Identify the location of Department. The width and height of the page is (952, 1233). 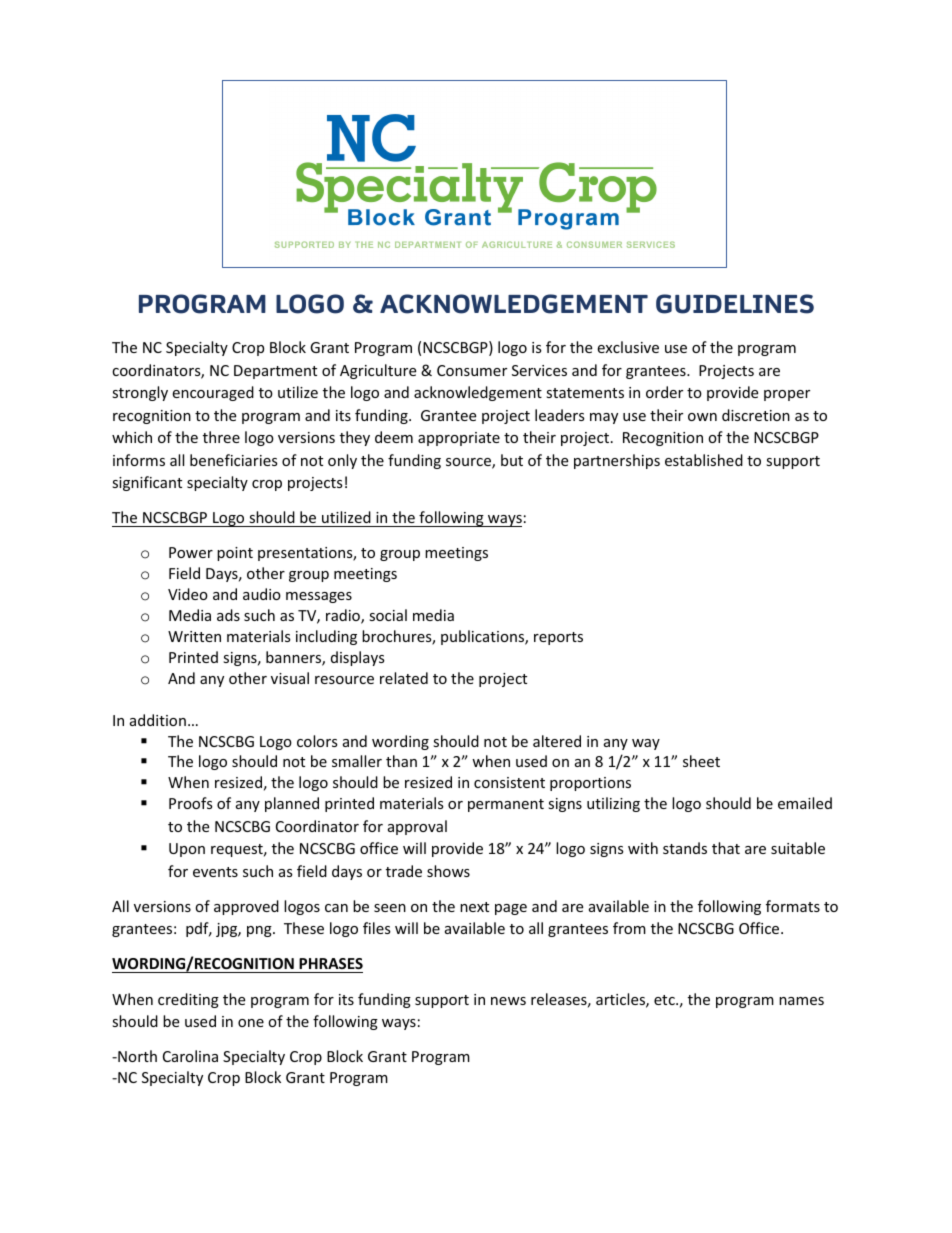
(275, 372).
